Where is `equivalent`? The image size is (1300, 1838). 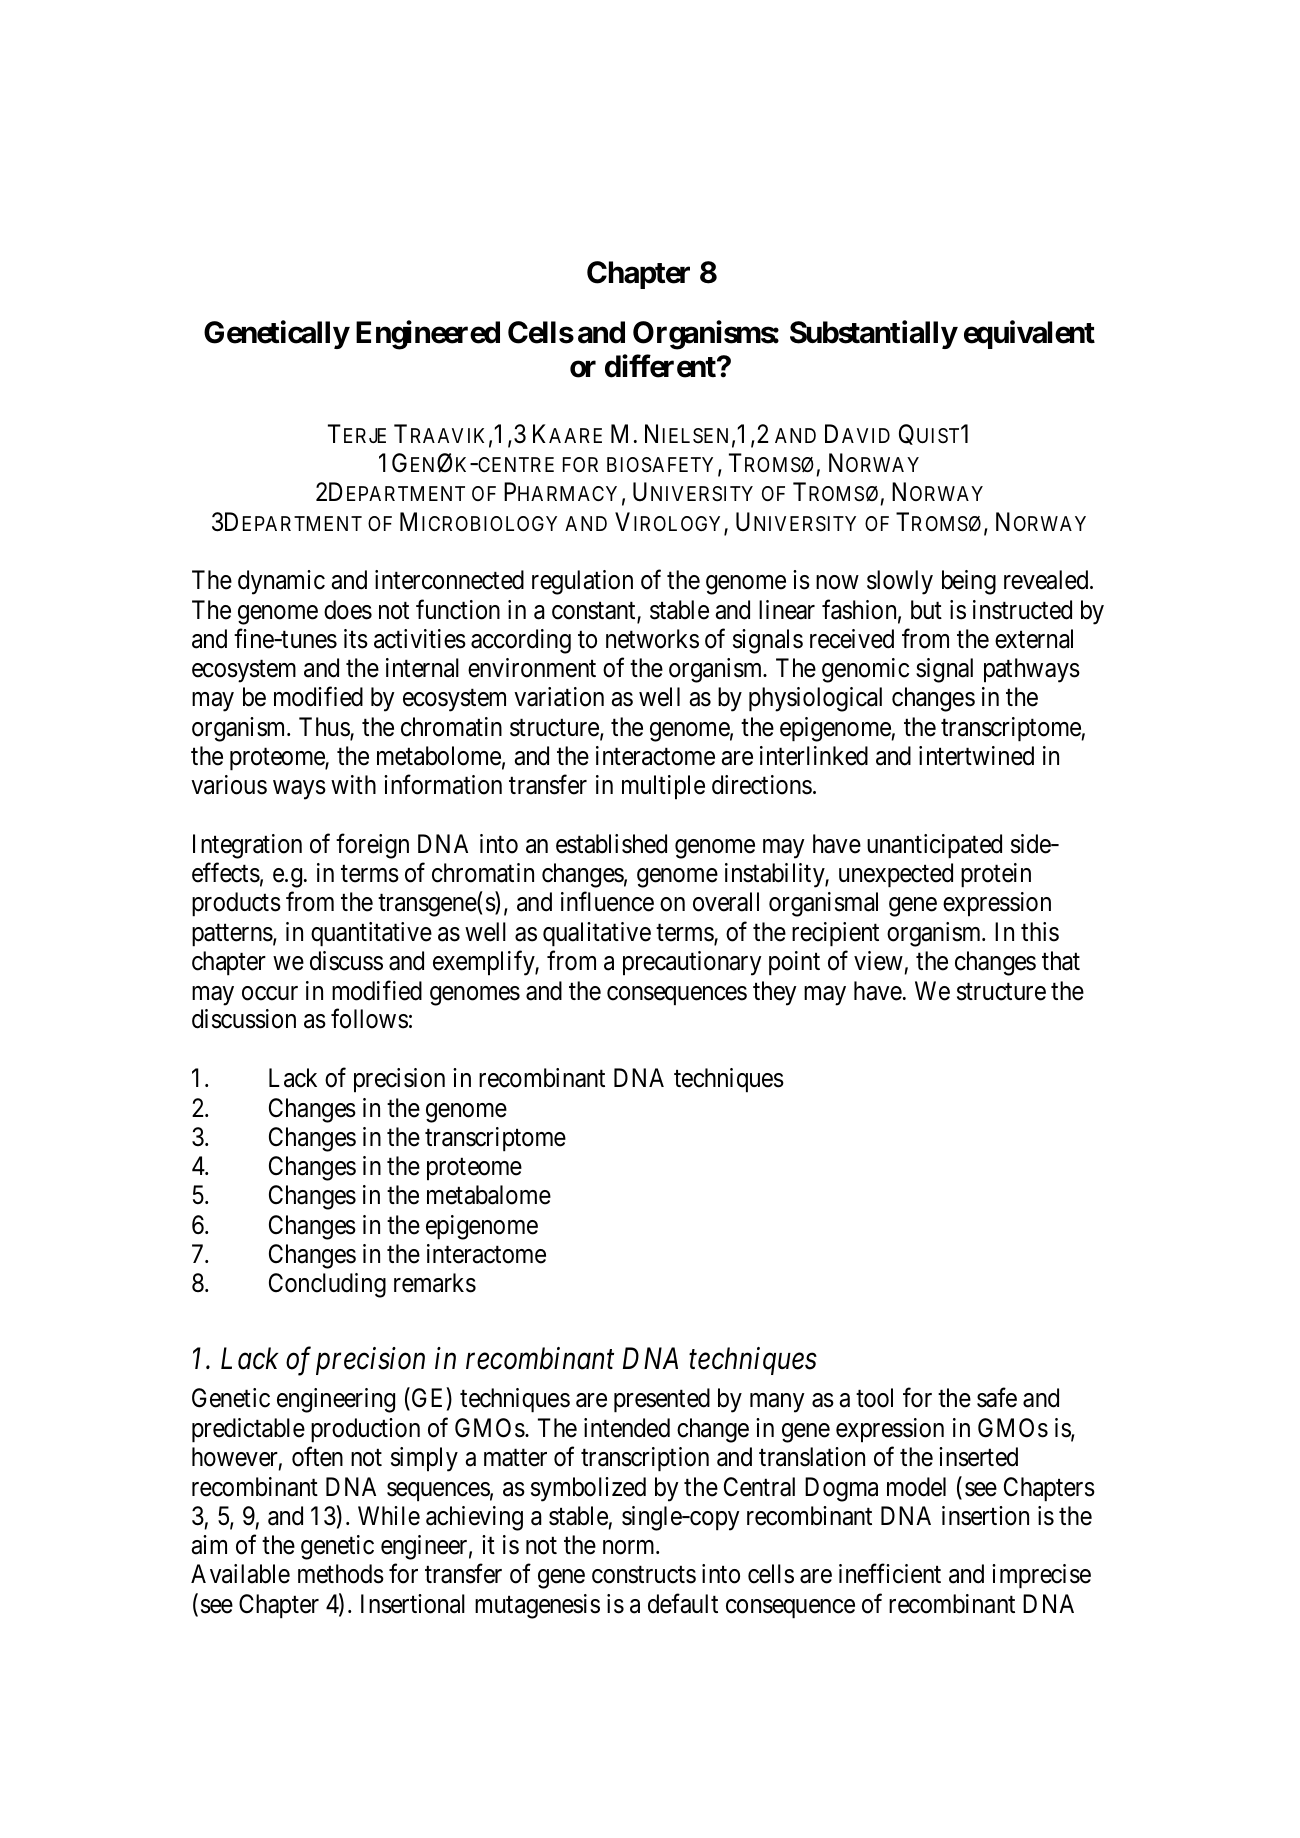
equivalent is located at coordinates (1029, 335).
